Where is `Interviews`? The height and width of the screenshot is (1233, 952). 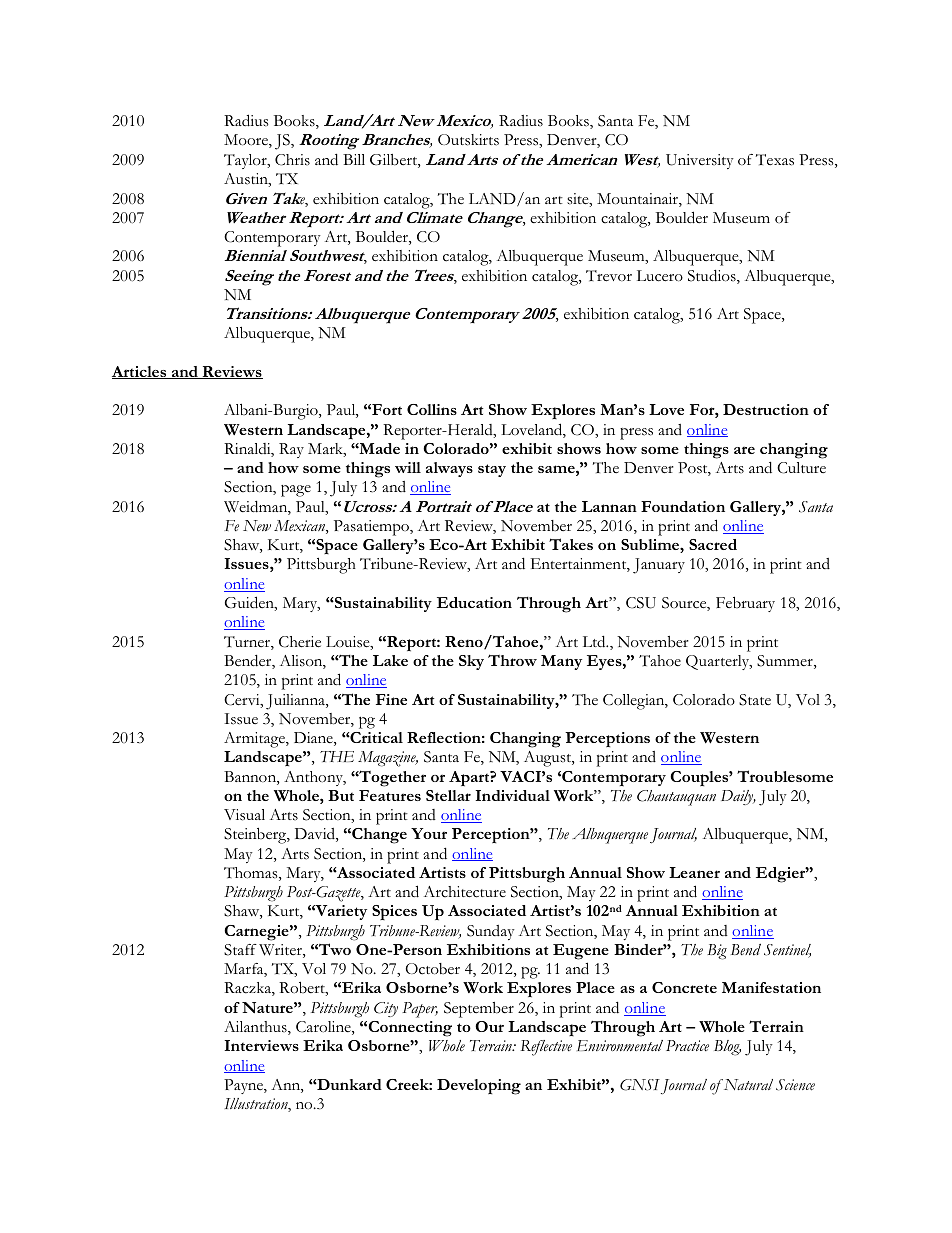 Interviews is located at coordinates (261, 1045).
